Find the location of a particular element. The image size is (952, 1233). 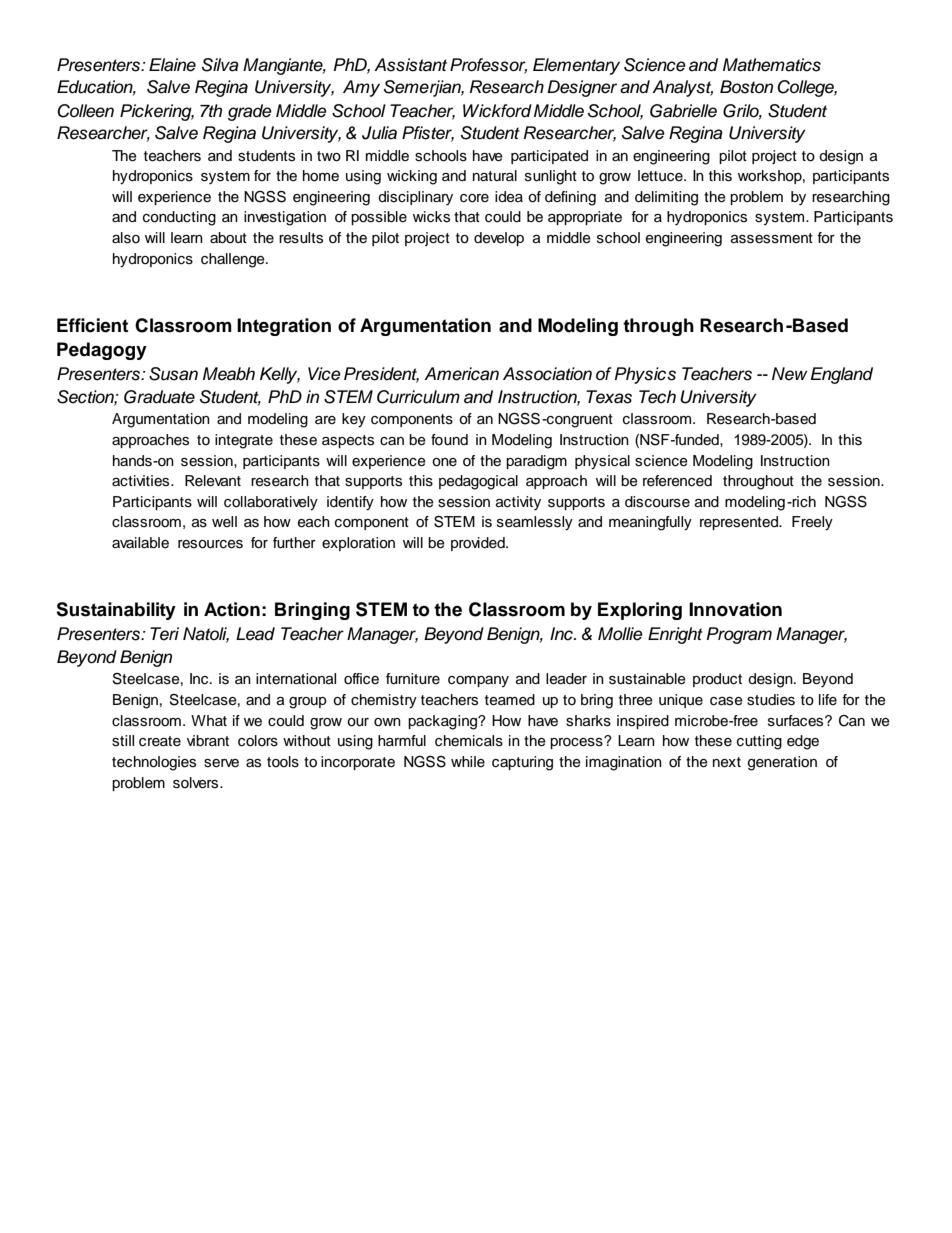

while is located at coordinates (468, 761).
